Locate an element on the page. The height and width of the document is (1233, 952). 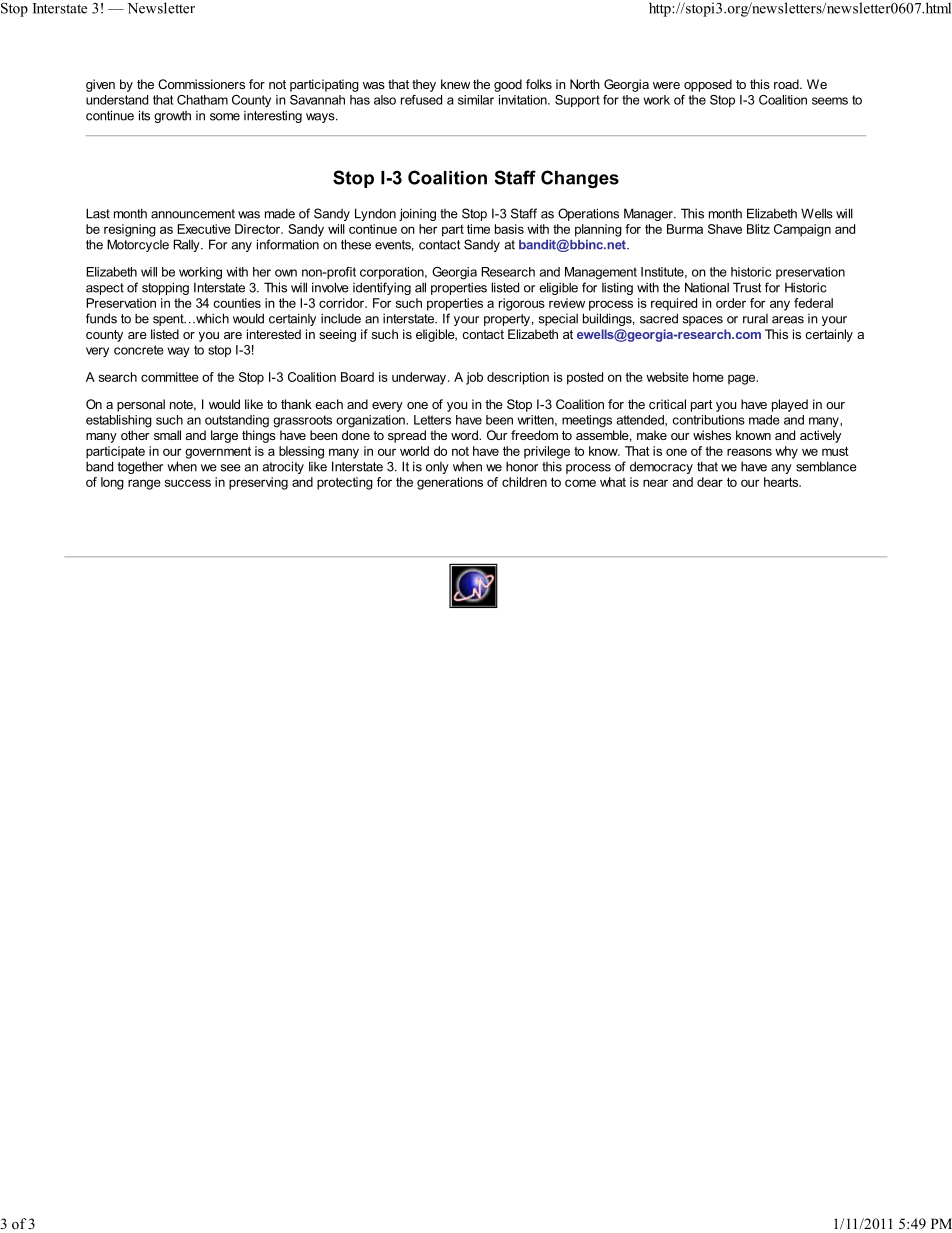
aspect is located at coordinates (105, 289).
